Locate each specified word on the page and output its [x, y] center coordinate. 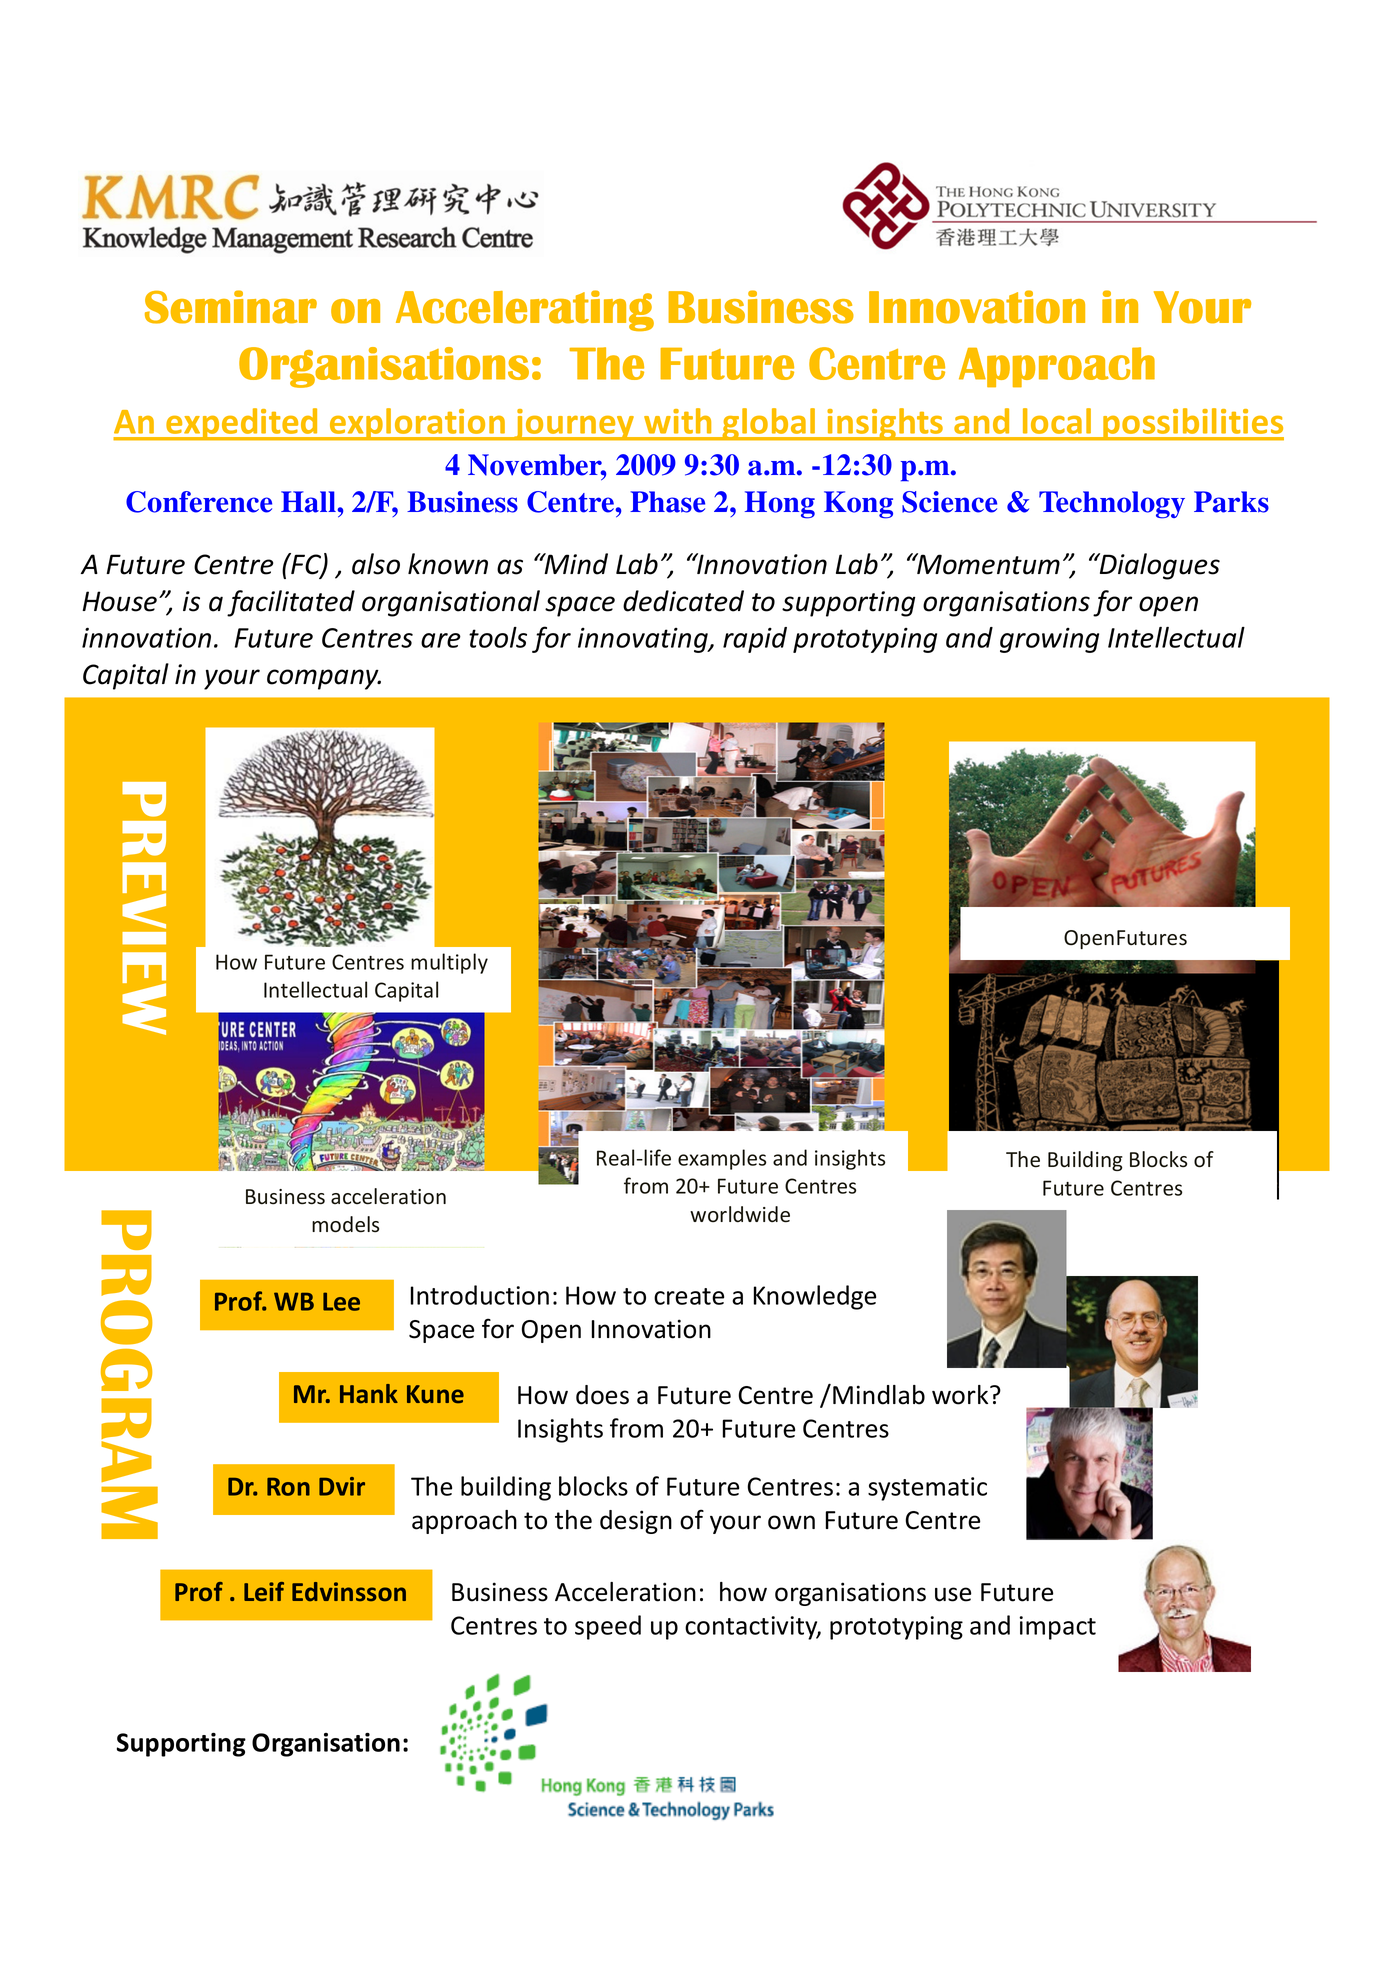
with [677, 421]
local [1057, 421]
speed [608, 1627]
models [345, 1224]
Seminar [231, 307]
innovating [644, 640]
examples [722, 1159]
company [324, 679]
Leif [264, 1591]
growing [1049, 640]
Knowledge [815, 1297]
